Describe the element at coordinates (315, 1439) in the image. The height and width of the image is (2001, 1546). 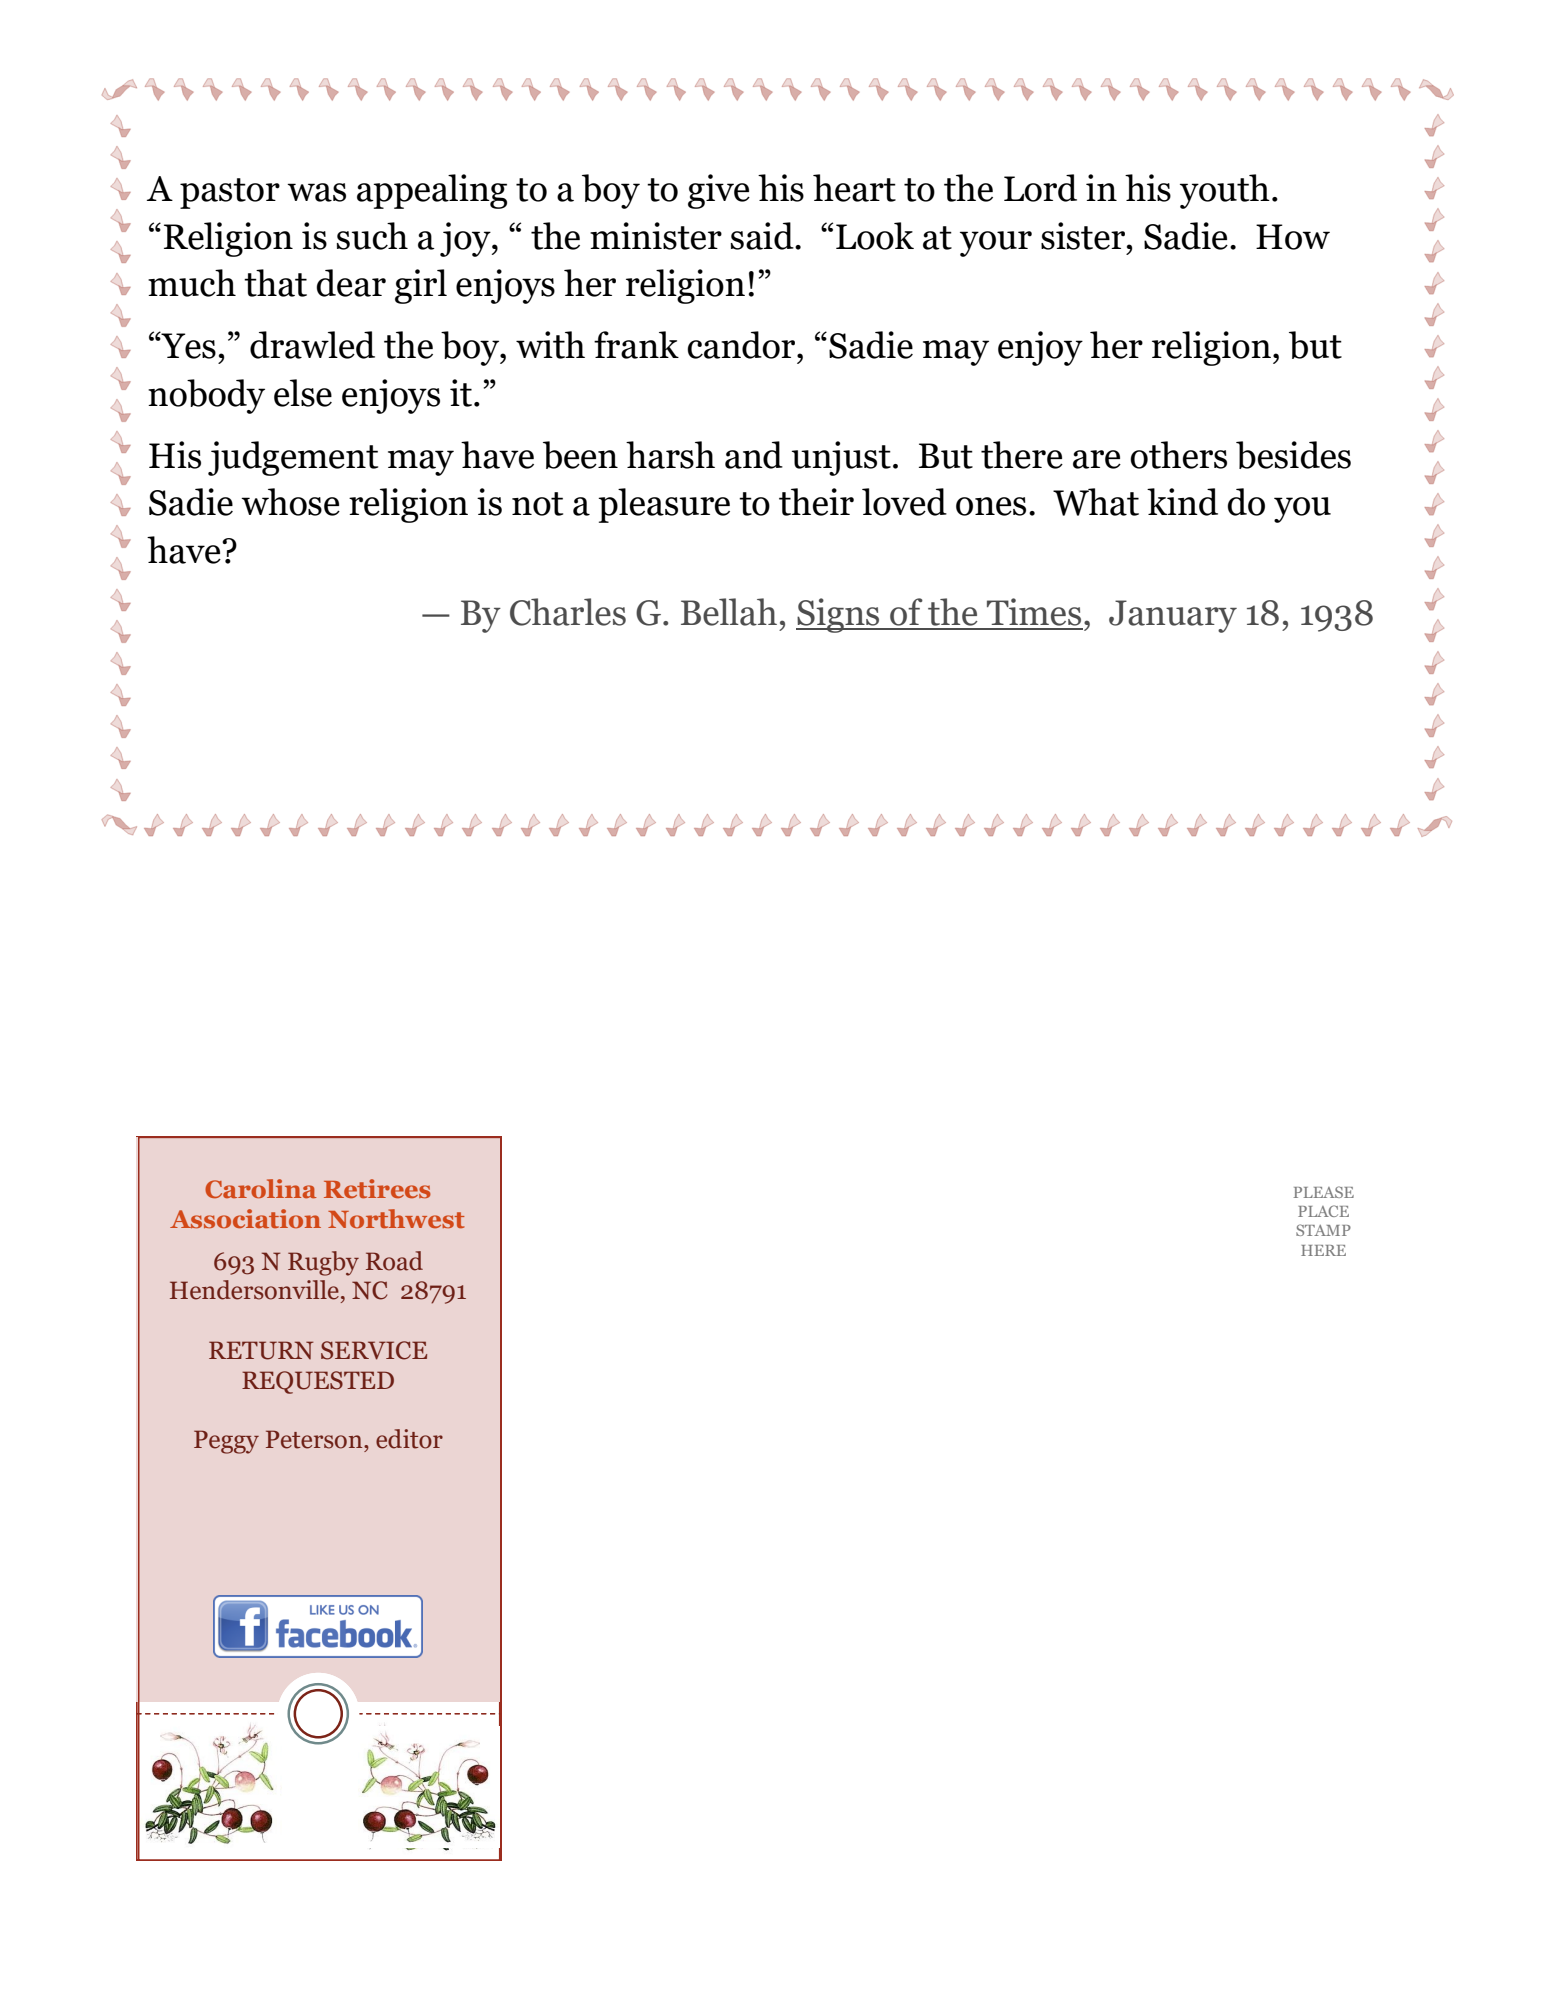
I see `Peterson` at that location.
